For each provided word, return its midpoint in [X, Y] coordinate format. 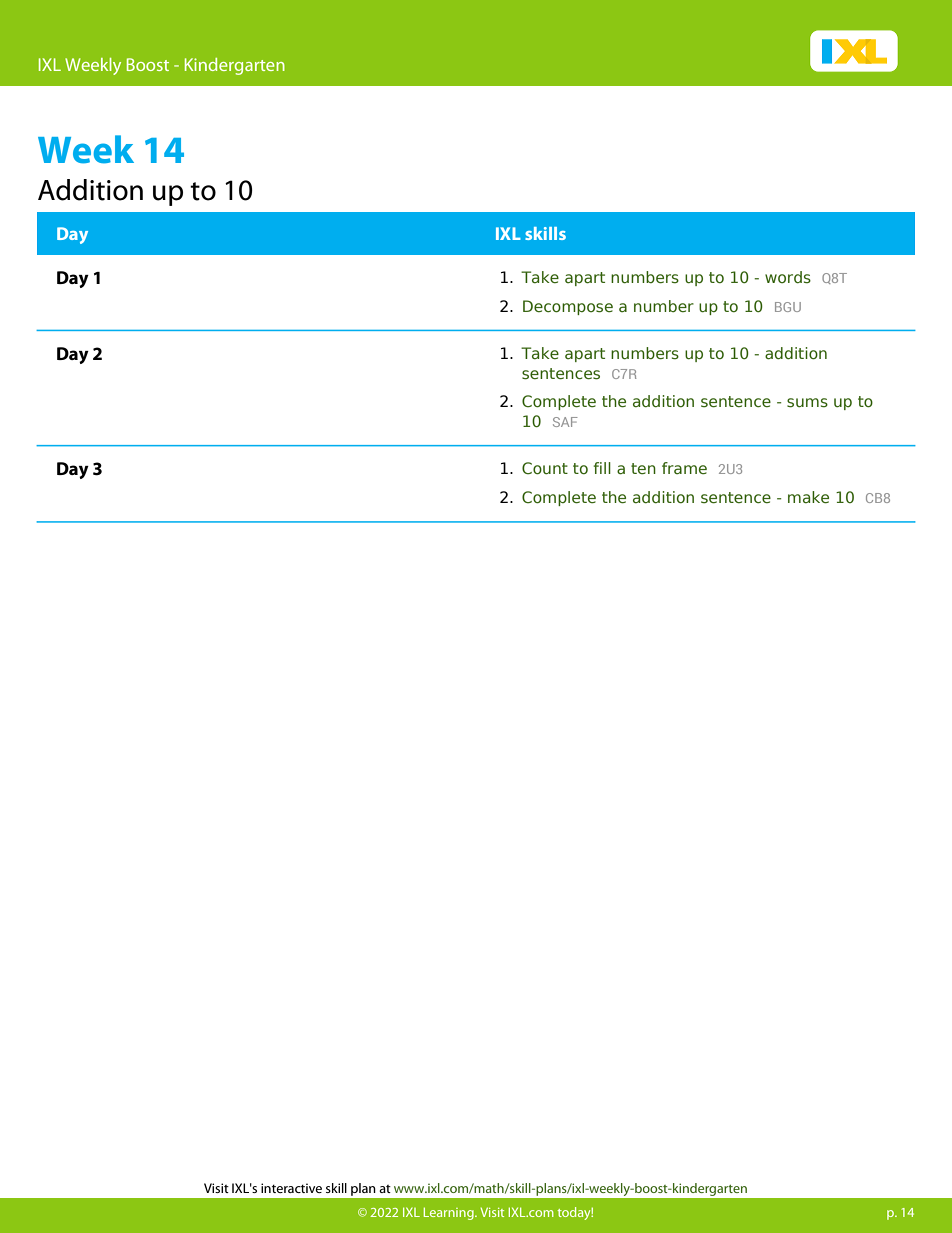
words [788, 277]
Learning [450, 1213]
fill [602, 468]
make [808, 497]
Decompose [568, 307]
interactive [291, 1188]
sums [807, 403]
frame [684, 468]
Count [545, 468]
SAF [565, 422]
